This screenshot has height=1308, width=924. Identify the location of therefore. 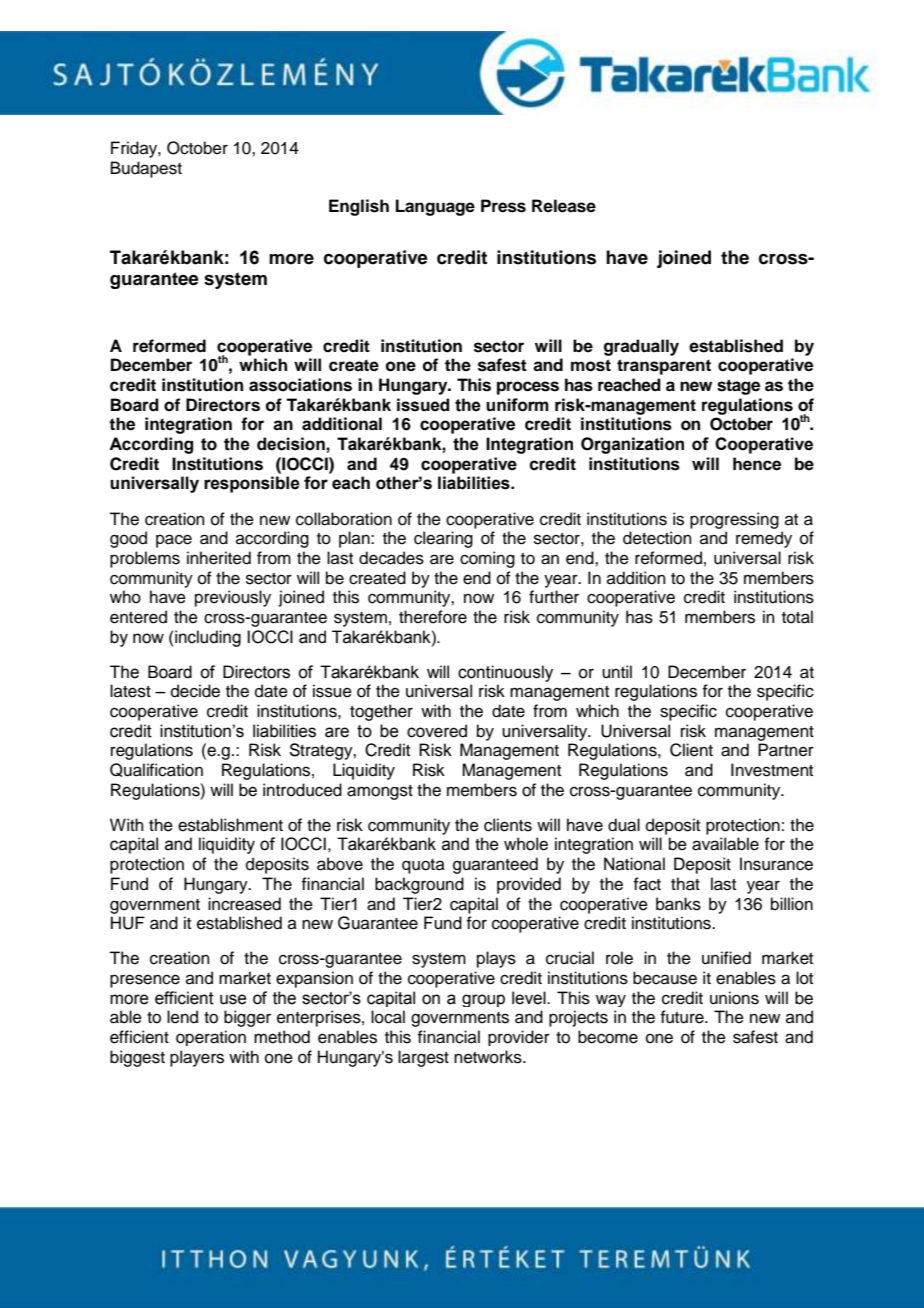
(433, 617).
